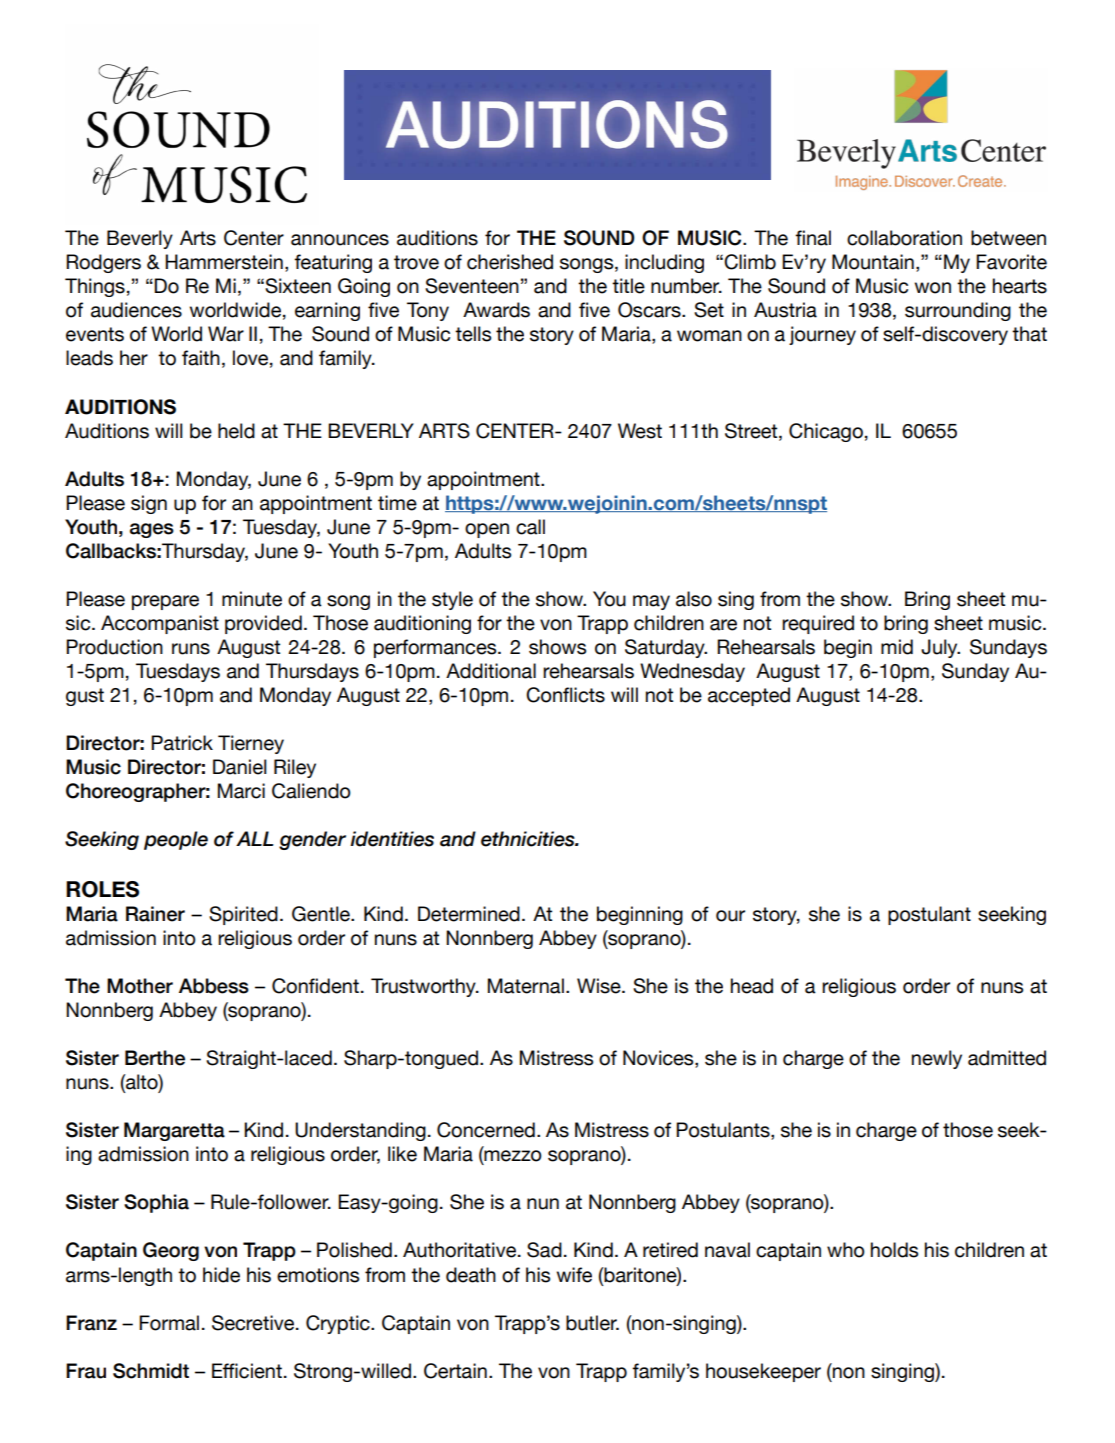 The image size is (1115, 1443). Describe the element at coordinates (169, 1323) in the page. I see `Formal` at that location.
